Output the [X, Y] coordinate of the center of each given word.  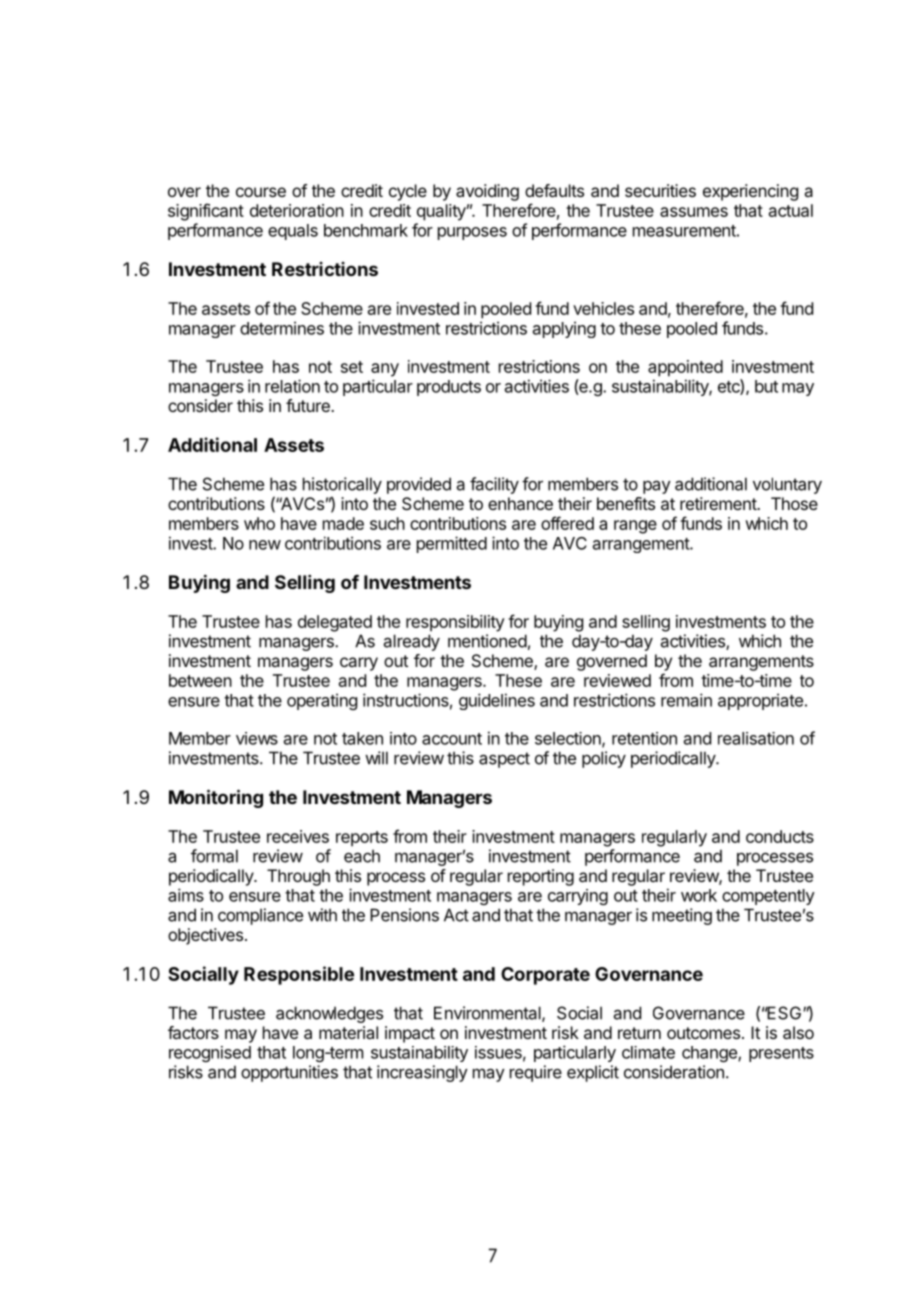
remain [686, 700]
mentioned [487, 641]
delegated [335, 623]
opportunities [289, 1073]
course [261, 192]
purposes [472, 233]
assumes [694, 212]
